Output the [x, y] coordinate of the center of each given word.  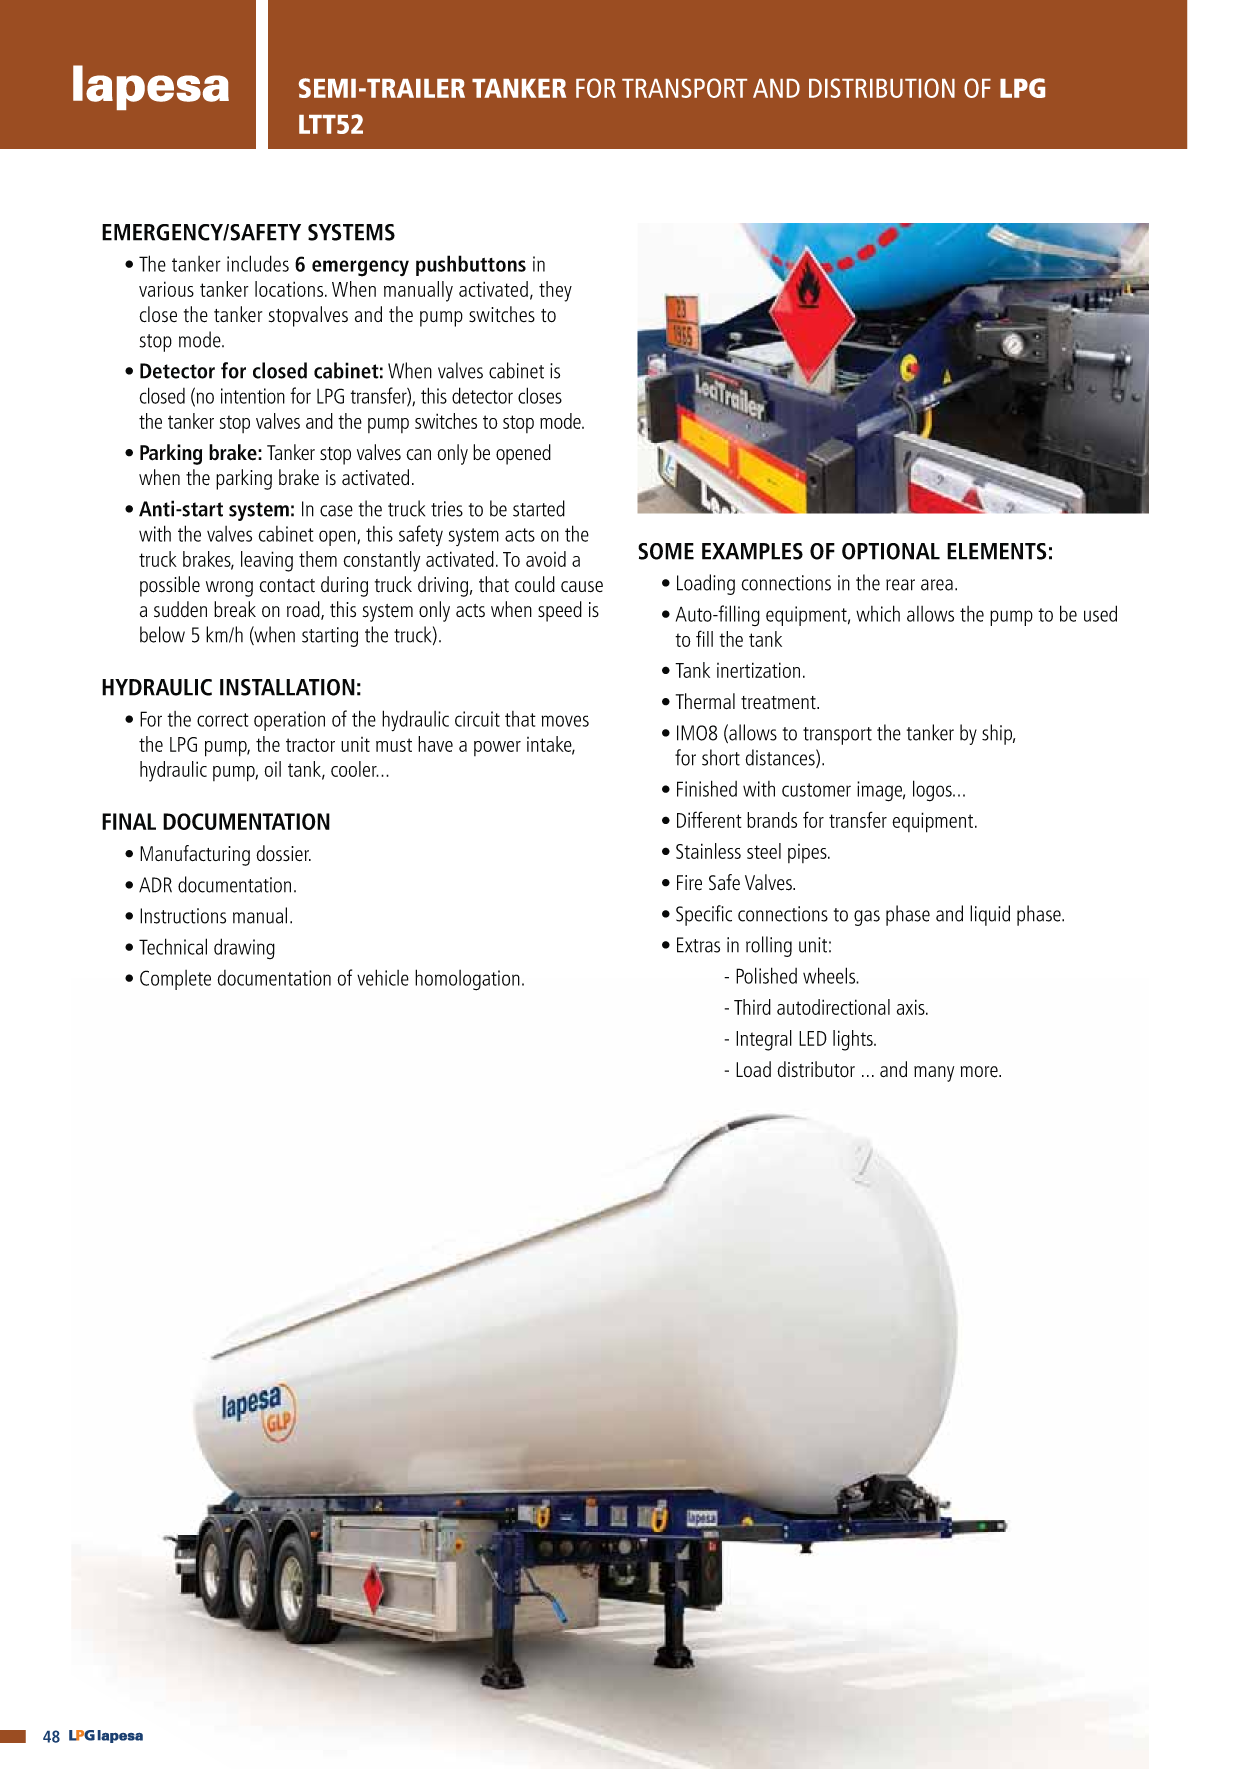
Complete [175, 980]
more [980, 1072]
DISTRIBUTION [882, 88]
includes [258, 263]
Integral [764, 1040]
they [555, 291]
